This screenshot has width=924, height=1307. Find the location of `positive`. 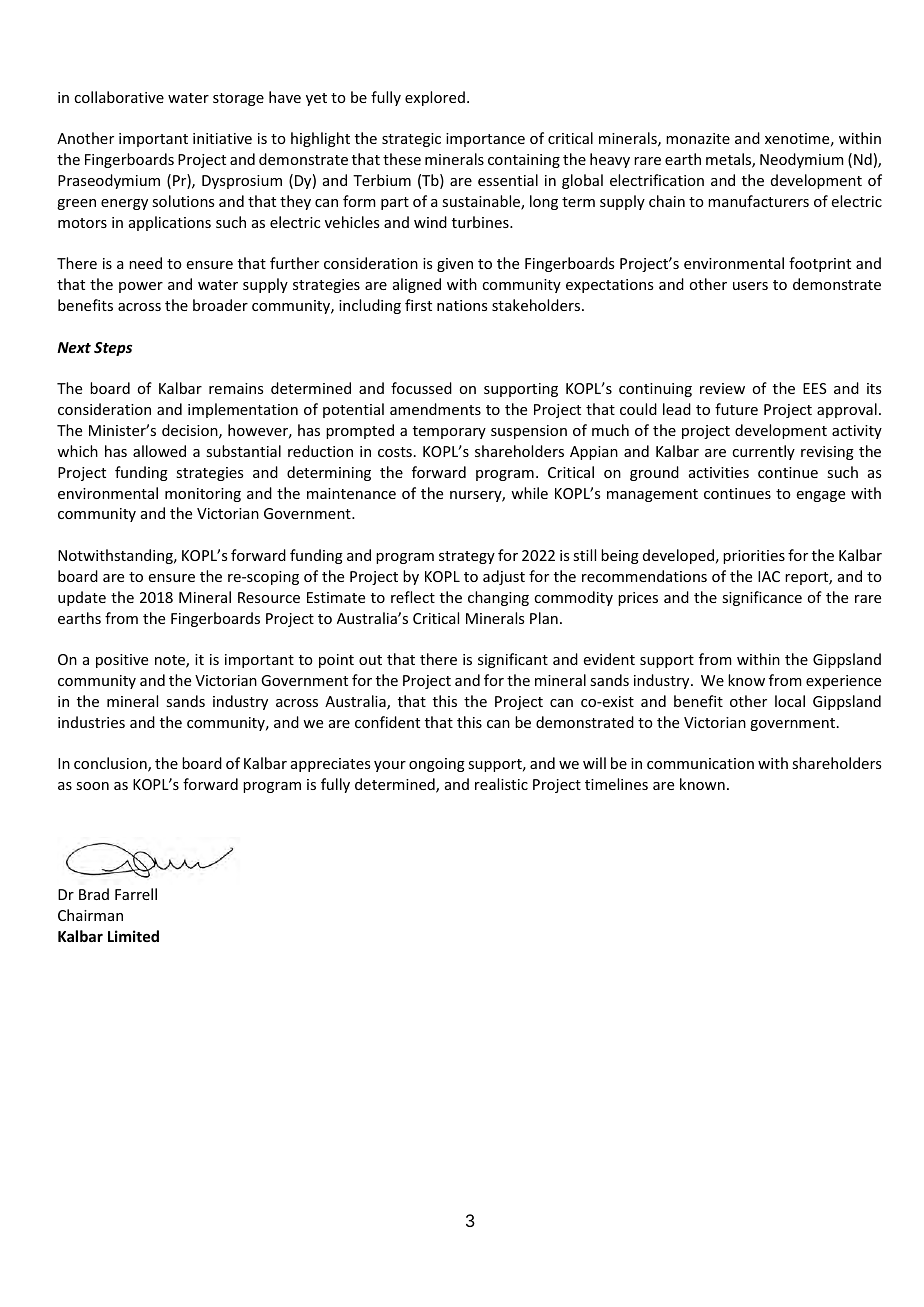

positive is located at coordinates (122, 661).
